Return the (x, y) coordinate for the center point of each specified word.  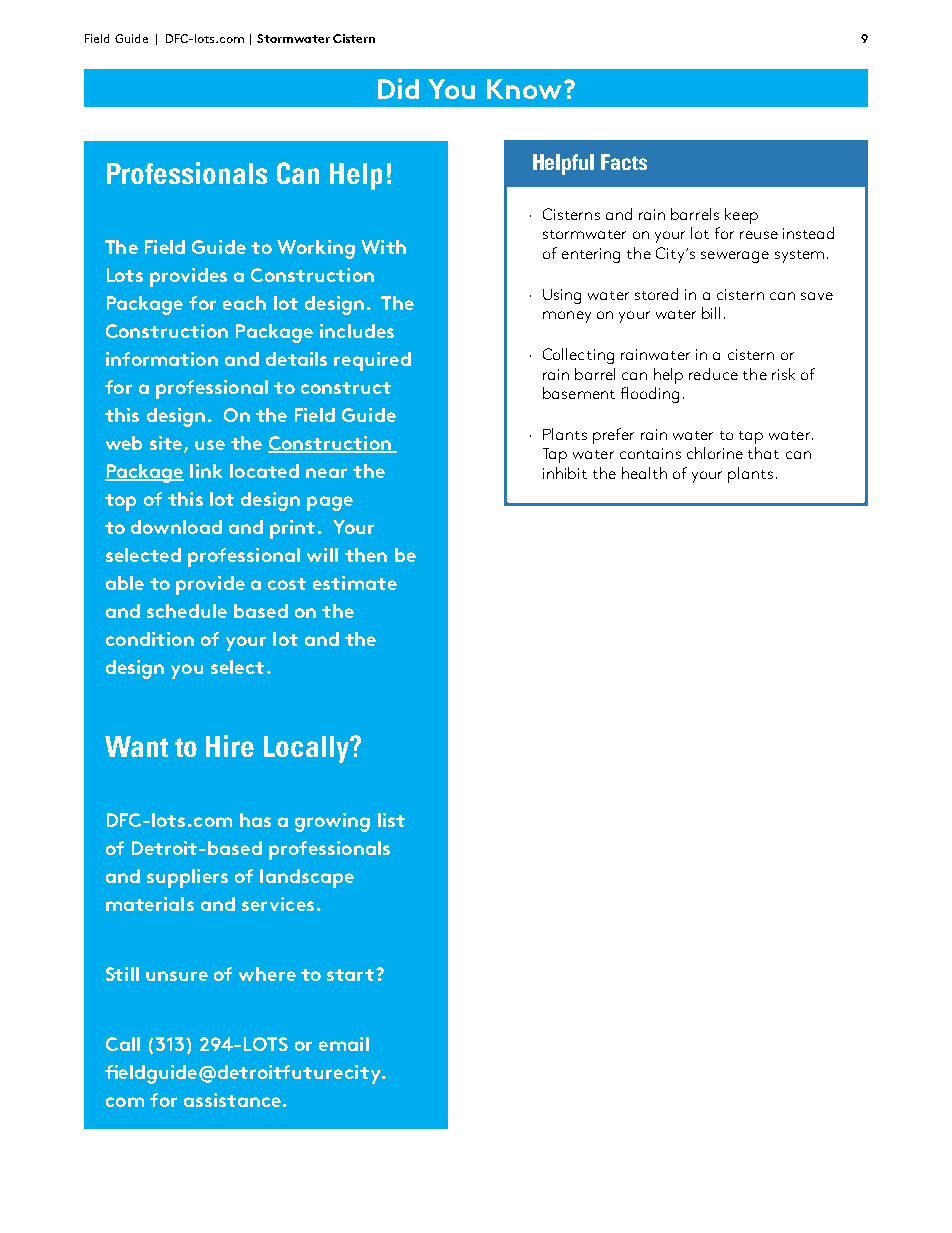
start (352, 975)
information (162, 359)
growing (332, 822)
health (644, 473)
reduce (713, 374)
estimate (355, 583)
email (344, 1044)
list (391, 820)
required (372, 361)
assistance (232, 1100)
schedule (187, 611)
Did (398, 88)
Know (524, 89)
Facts (624, 162)
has (255, 820)
